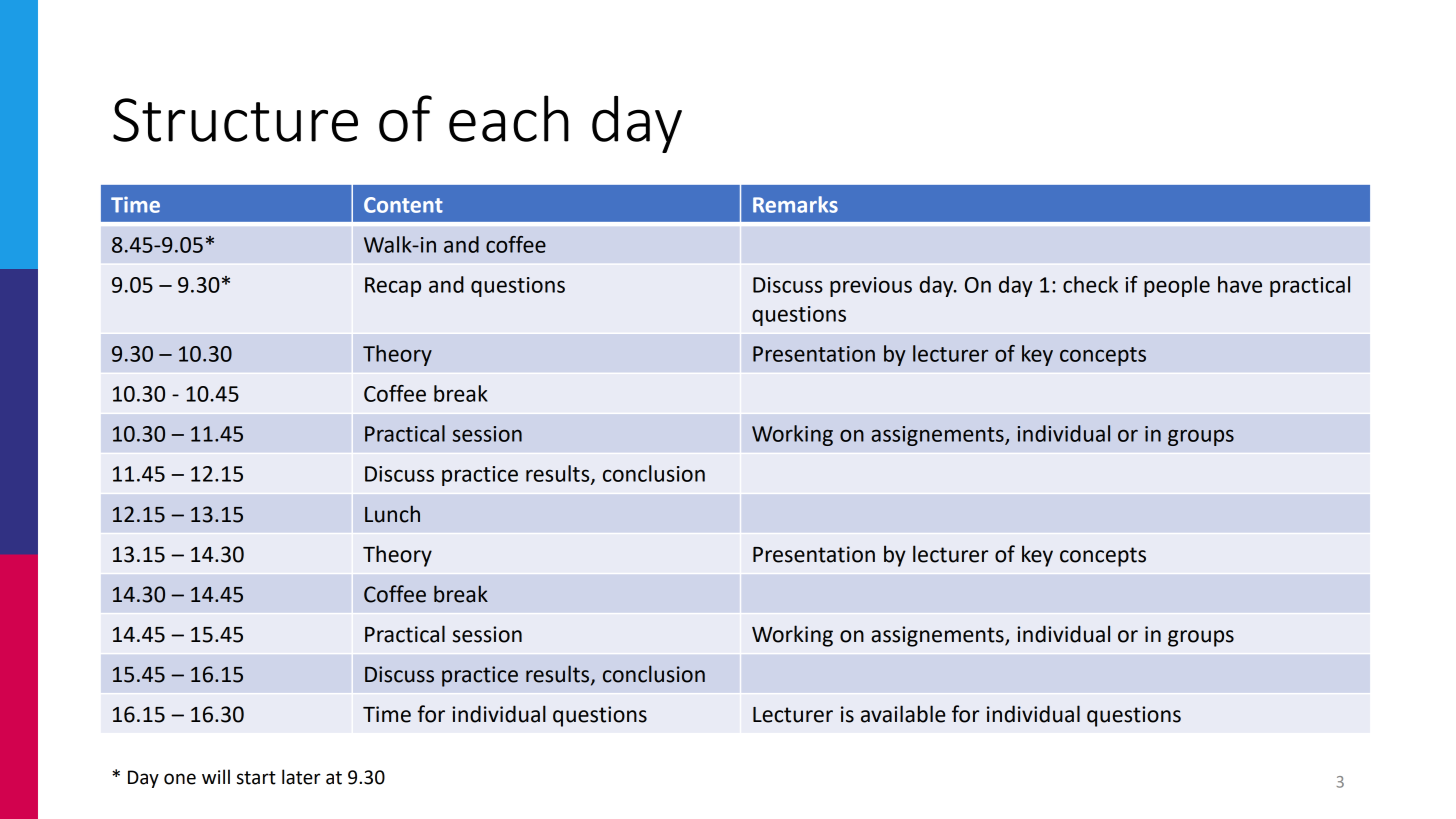  What do you see at coordinates (509, 118) in the screenshot?
I see `each` at bounding box center [509, 118].
